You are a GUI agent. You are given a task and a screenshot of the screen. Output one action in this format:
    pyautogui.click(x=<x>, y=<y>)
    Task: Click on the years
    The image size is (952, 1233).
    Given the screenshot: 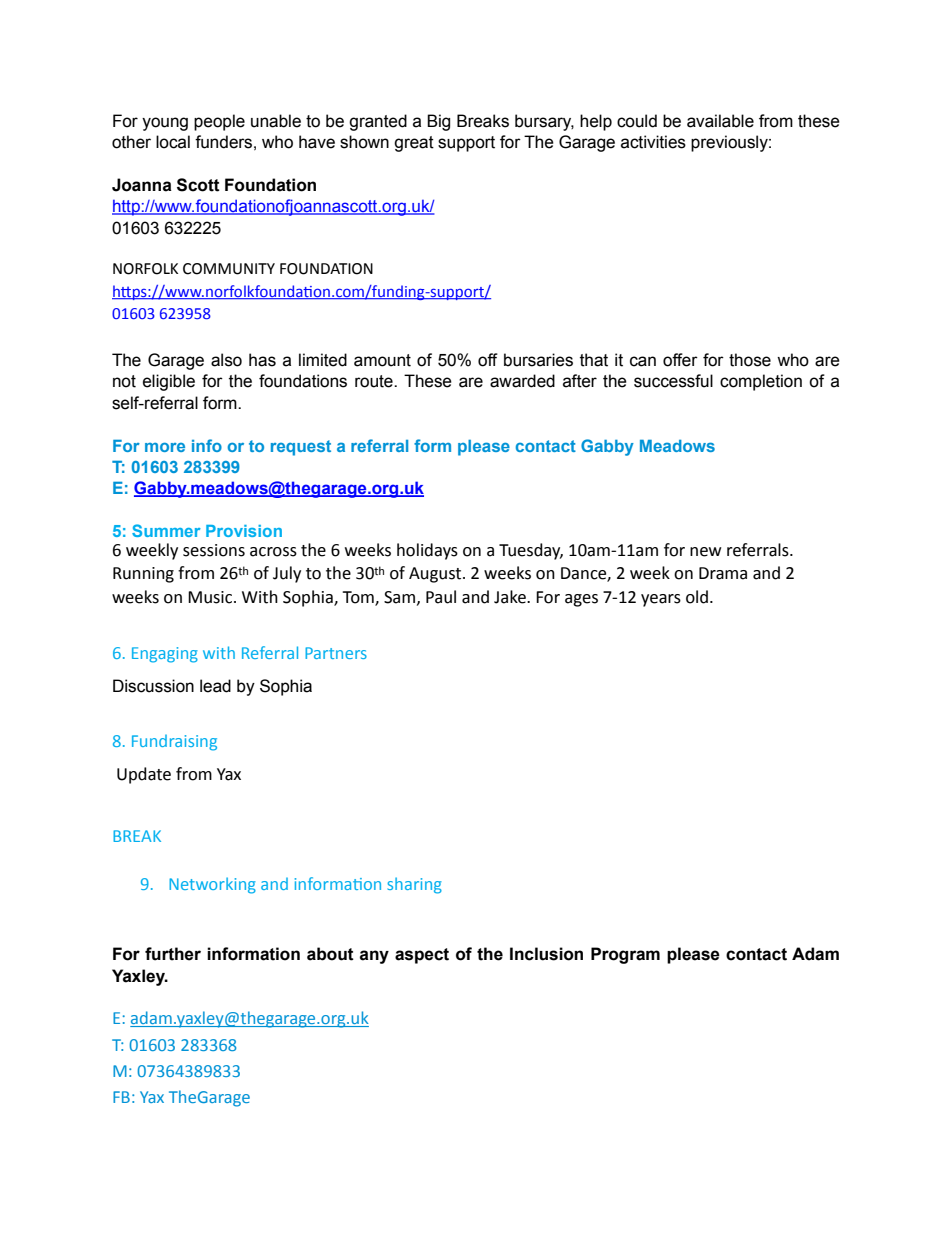 What is the action you would take?
    pyautogui.click(x=661, y=600)
